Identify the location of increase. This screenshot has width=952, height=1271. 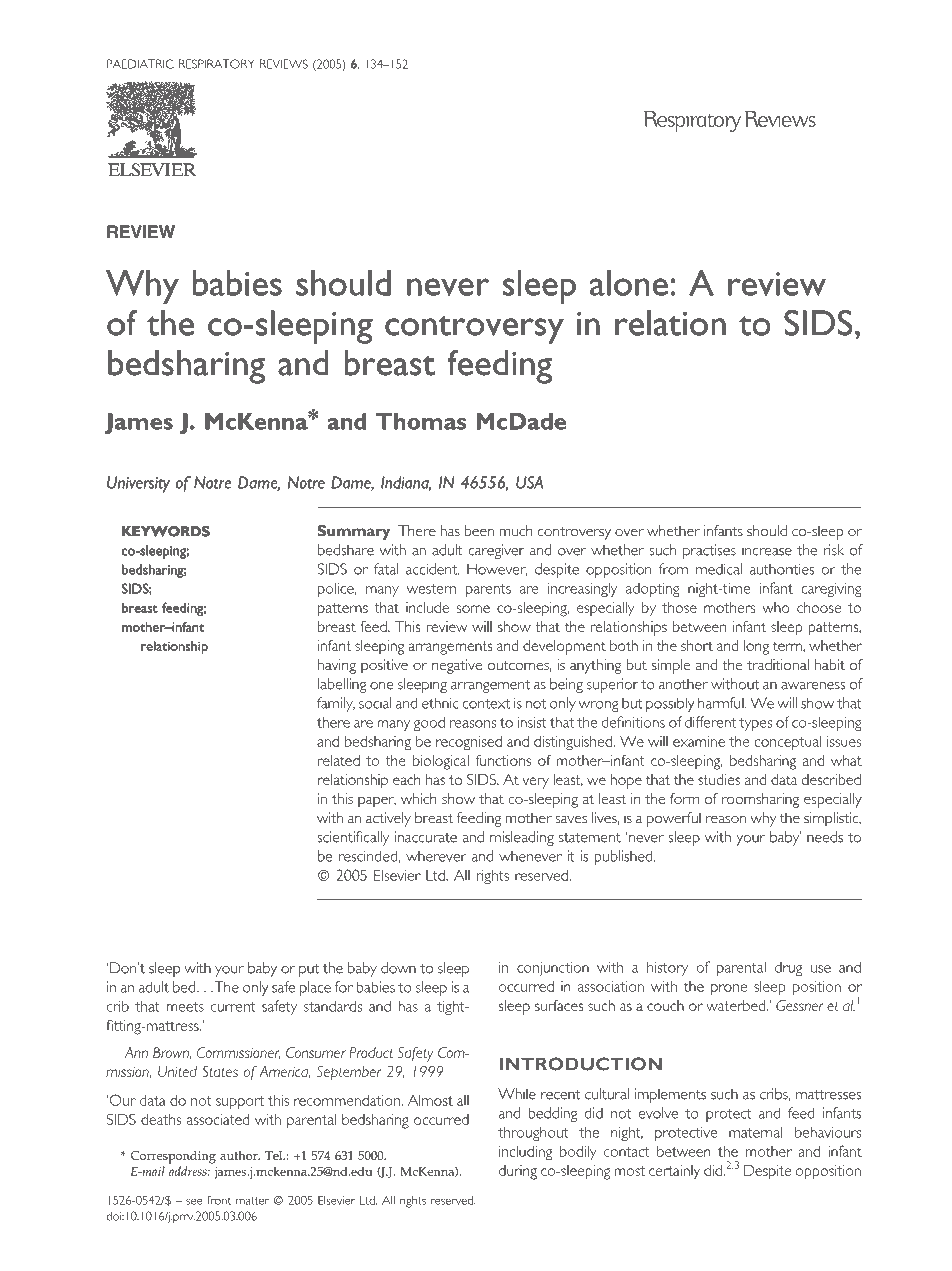
(767, 550).
